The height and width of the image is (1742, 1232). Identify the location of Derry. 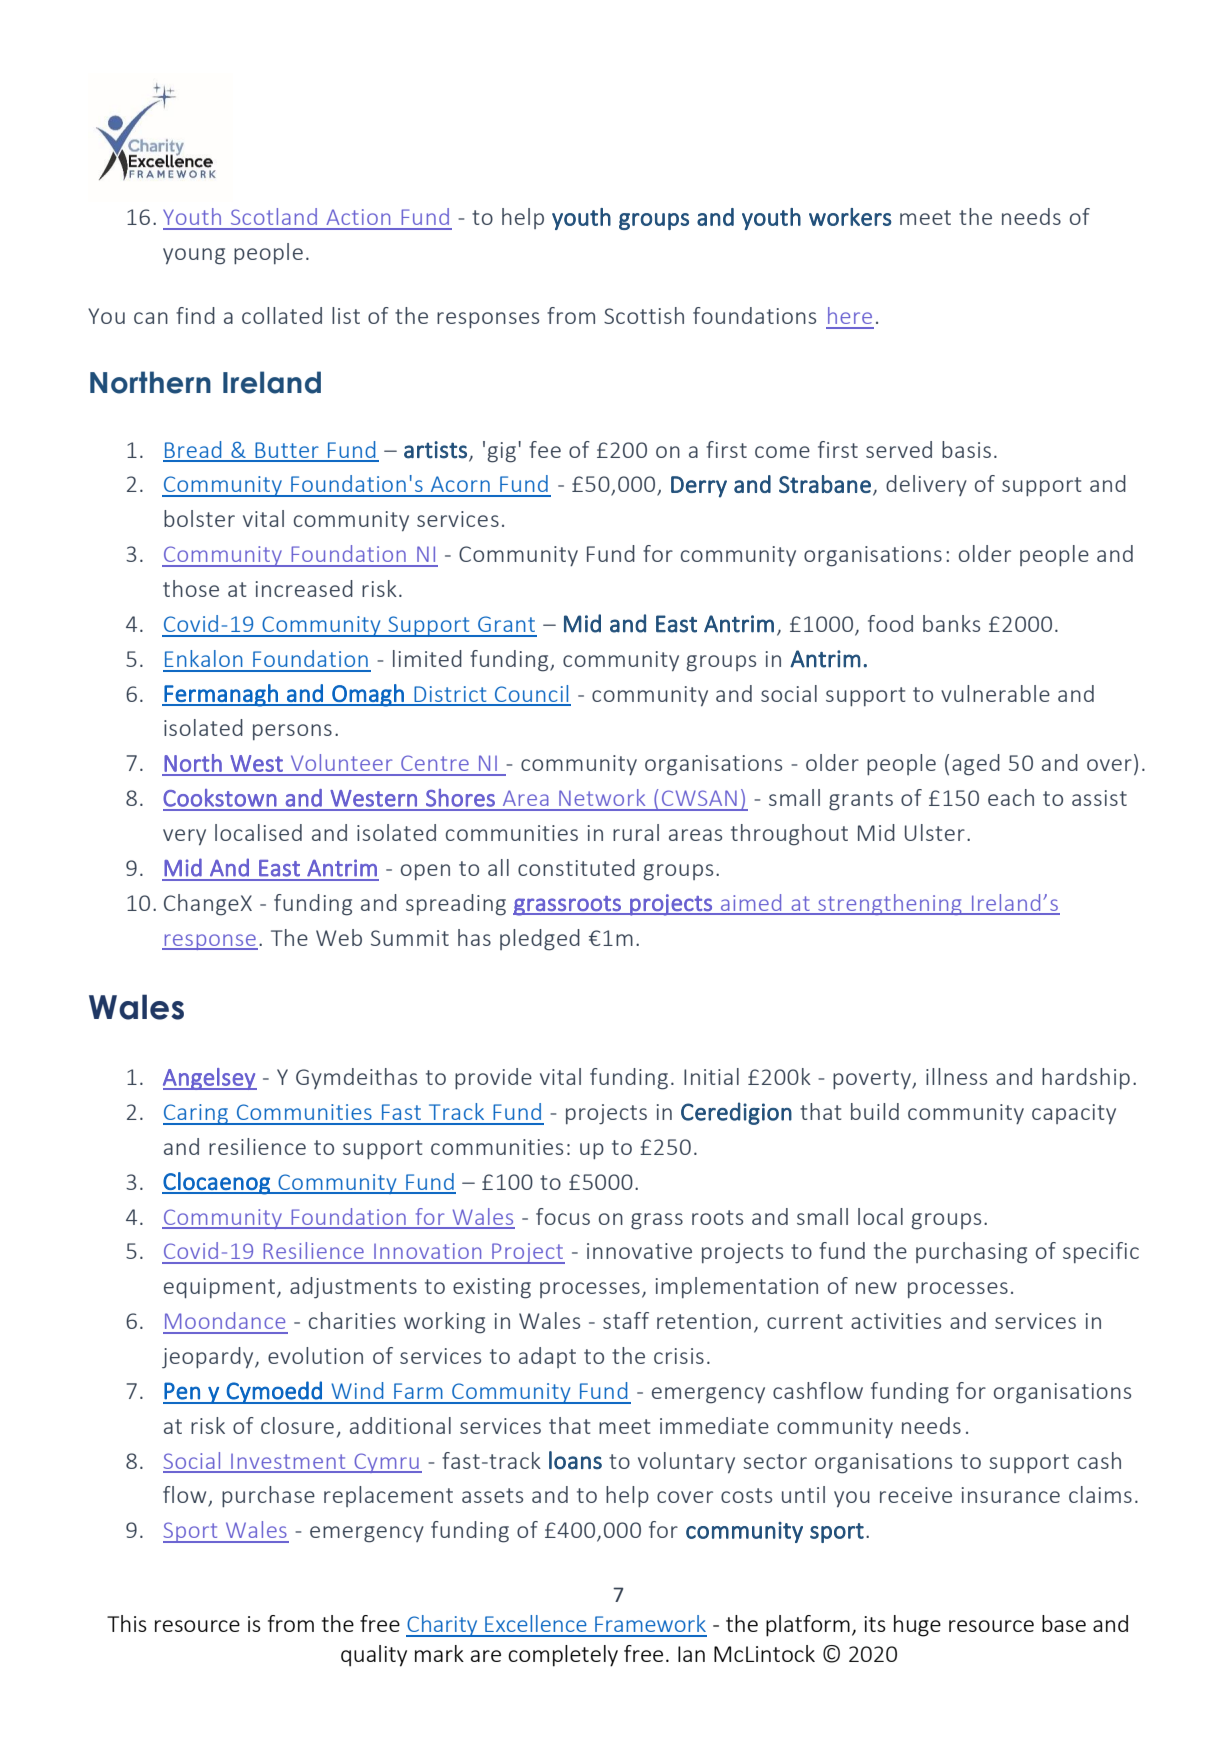
(699, 487).
